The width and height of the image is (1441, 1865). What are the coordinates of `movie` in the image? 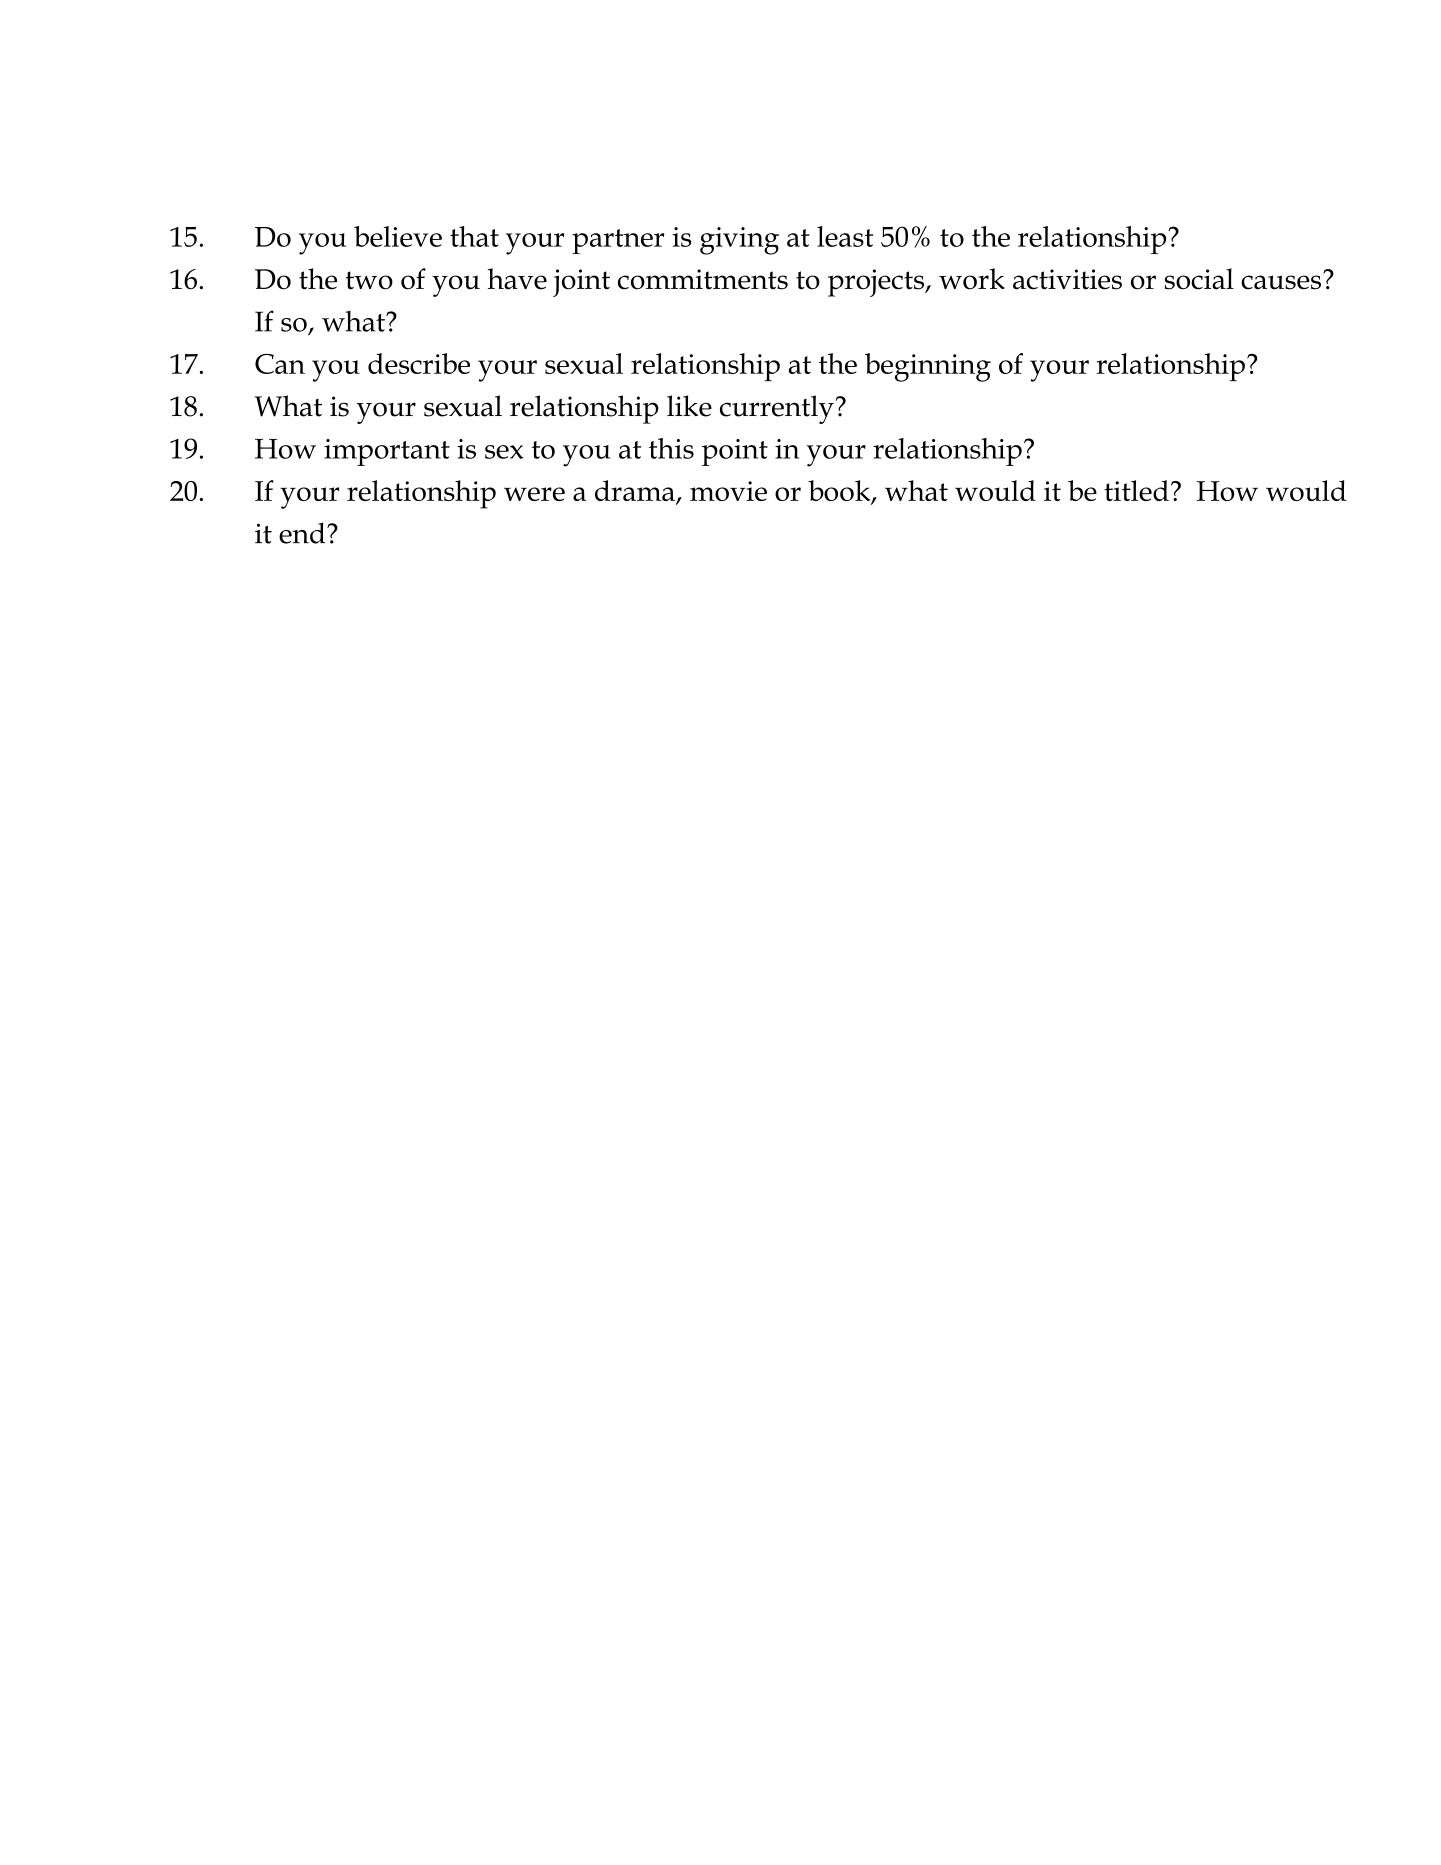 It's located at (728, 491).
